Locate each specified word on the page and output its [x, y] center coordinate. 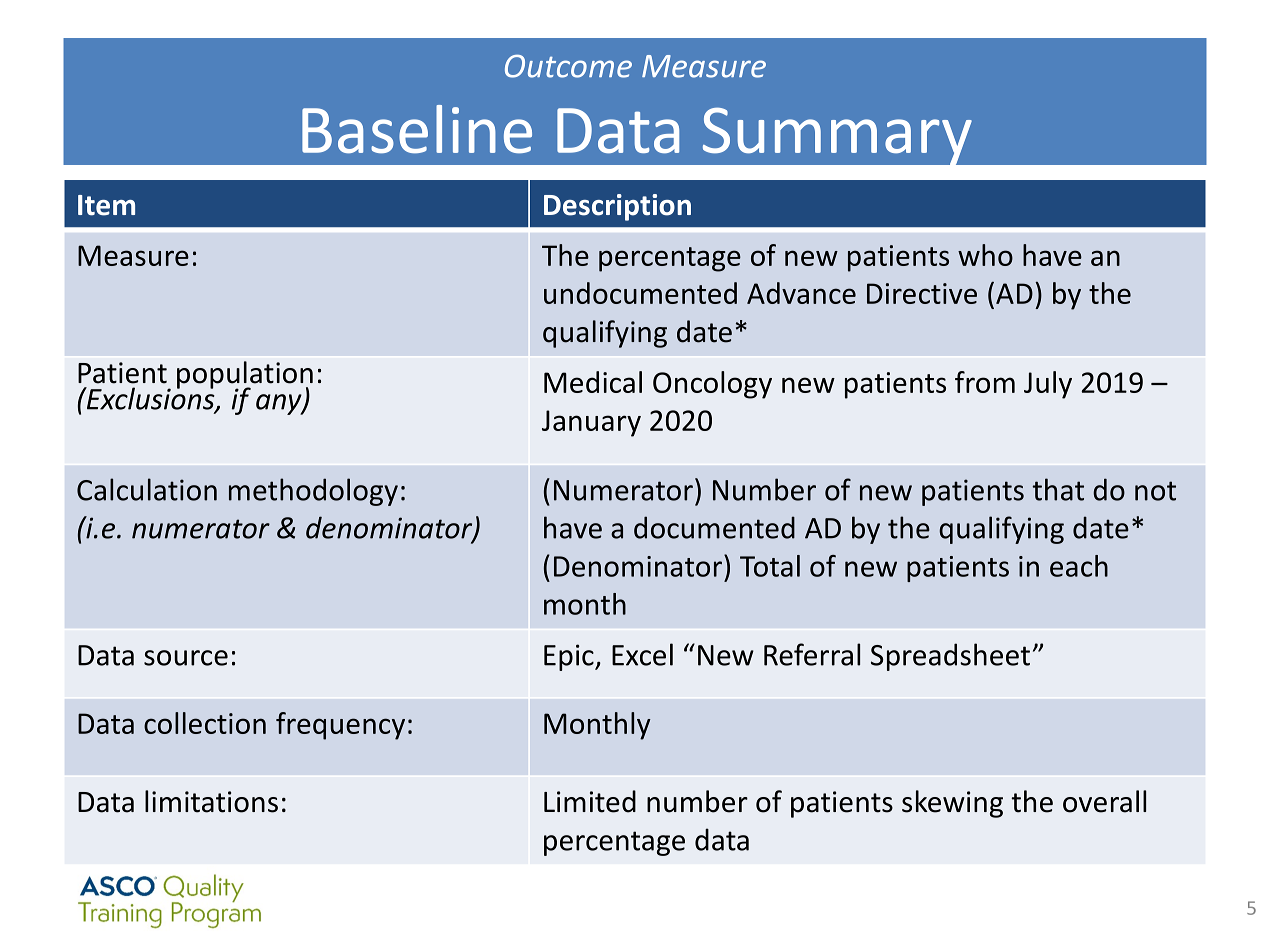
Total [770, 566]
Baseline [417, 129]
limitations [211, 801]
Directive [922, 293]
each [1079, 566]
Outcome [568, 66]
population [245, 376]
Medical [593, 382]
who [985, 255]
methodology [313, 492]
